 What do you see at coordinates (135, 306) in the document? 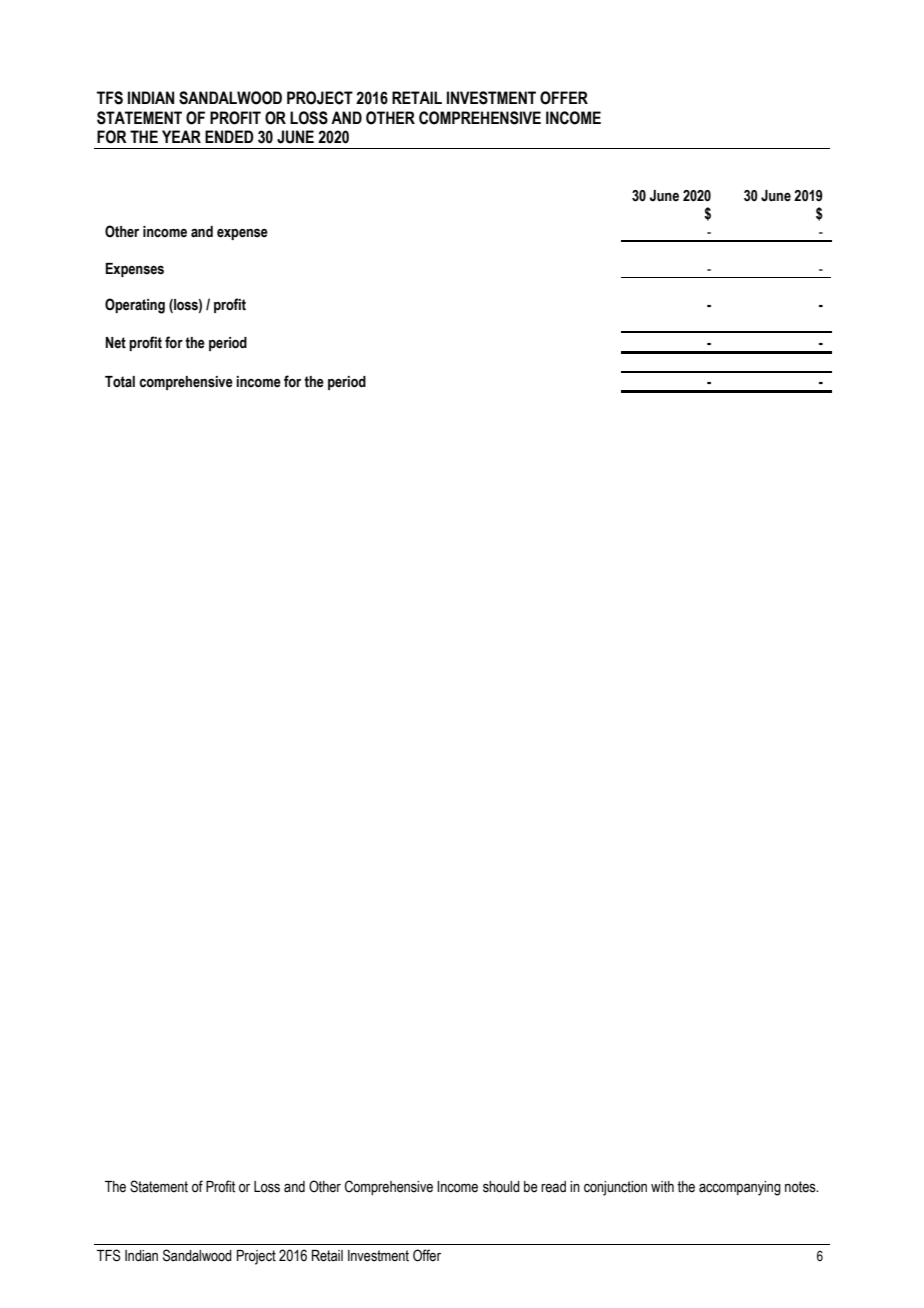
I see `Operating` at bounding box center [135, 306].
